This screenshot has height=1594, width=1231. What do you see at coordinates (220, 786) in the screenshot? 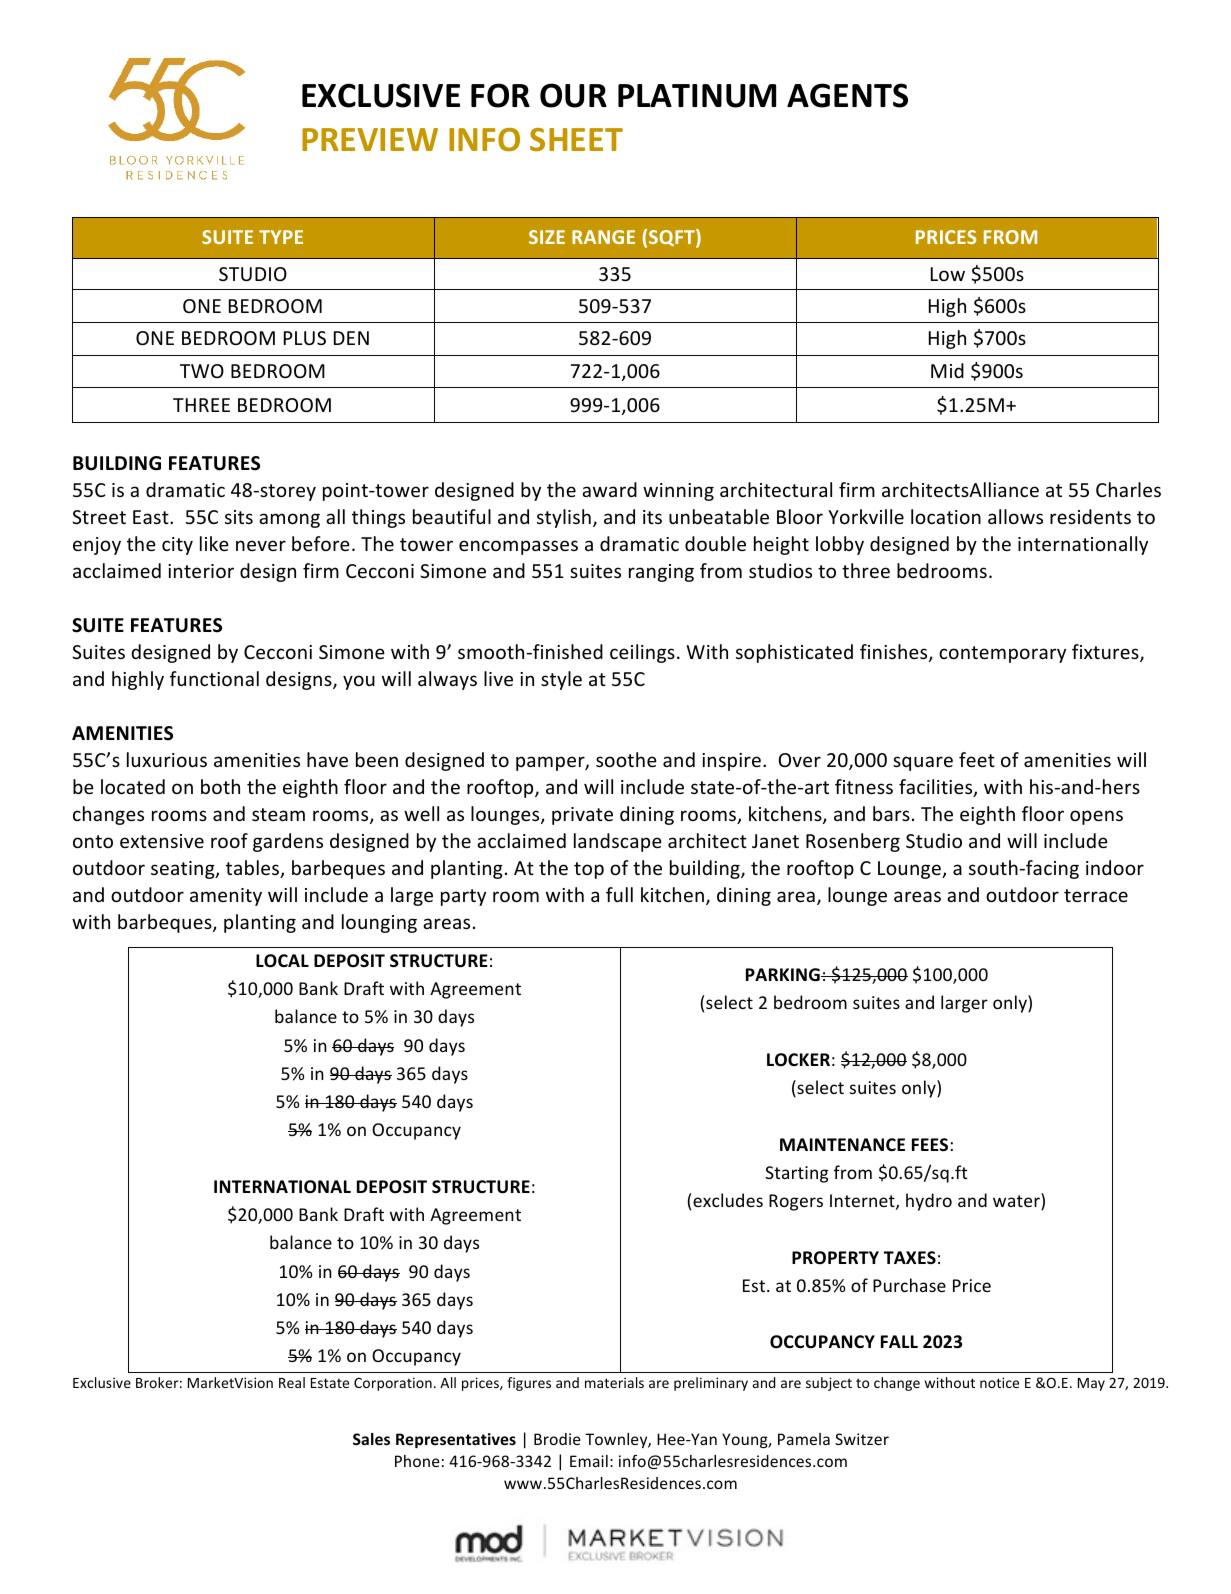
I see `both` at bounding box center [220, 786].
